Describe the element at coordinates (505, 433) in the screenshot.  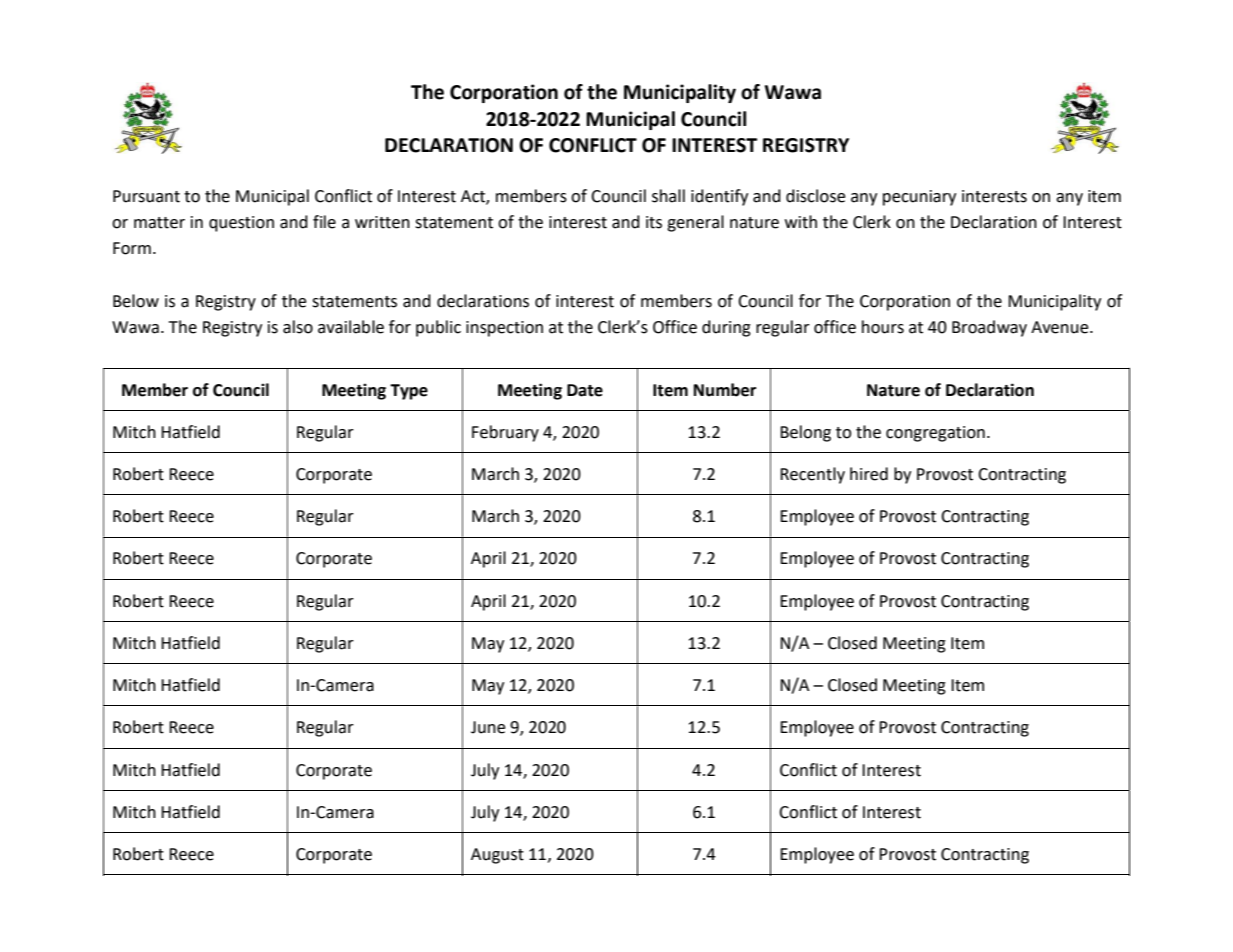
I see `February` at that location.
